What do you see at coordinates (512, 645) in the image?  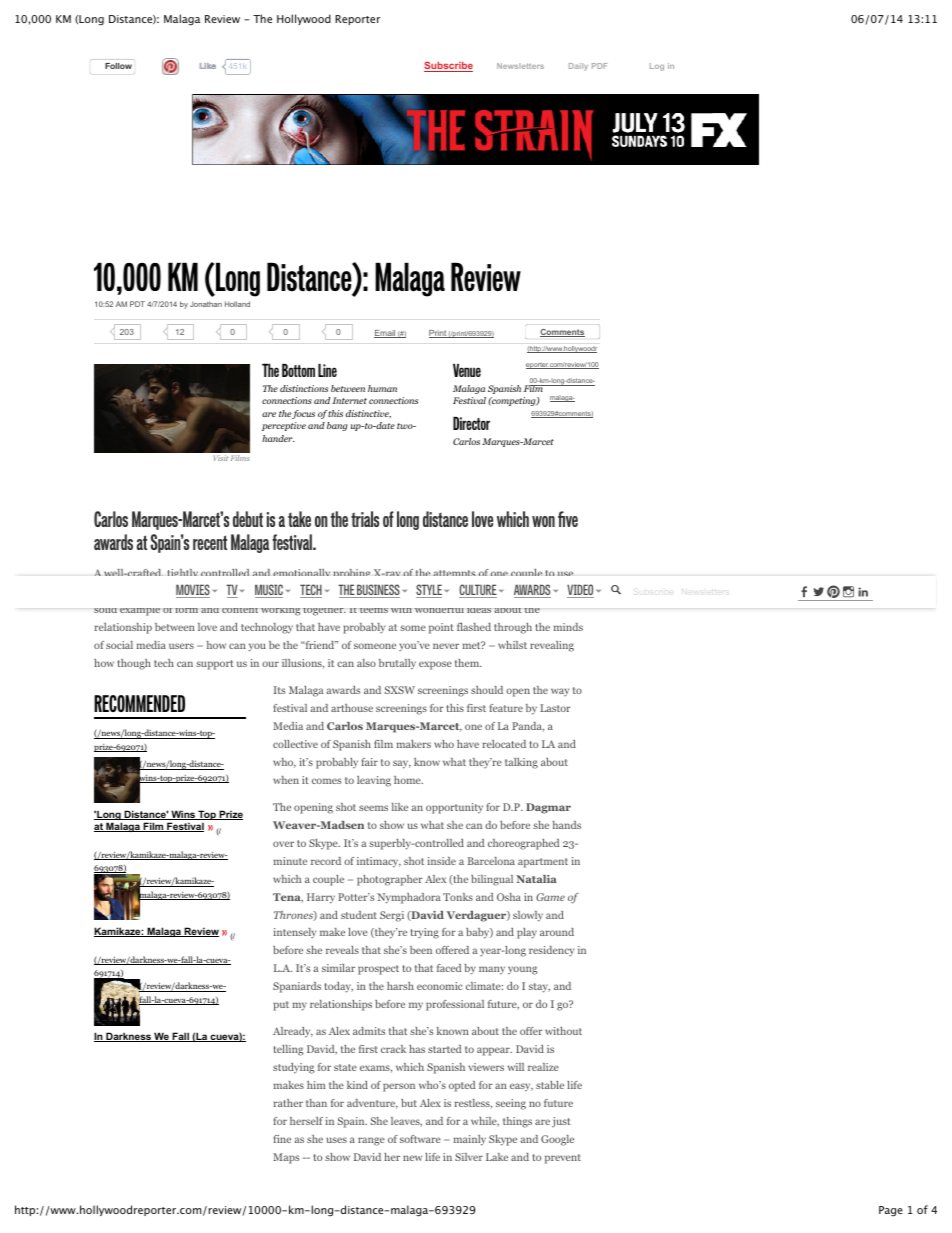 I see `whilst` at bounding box center [512, 645].
